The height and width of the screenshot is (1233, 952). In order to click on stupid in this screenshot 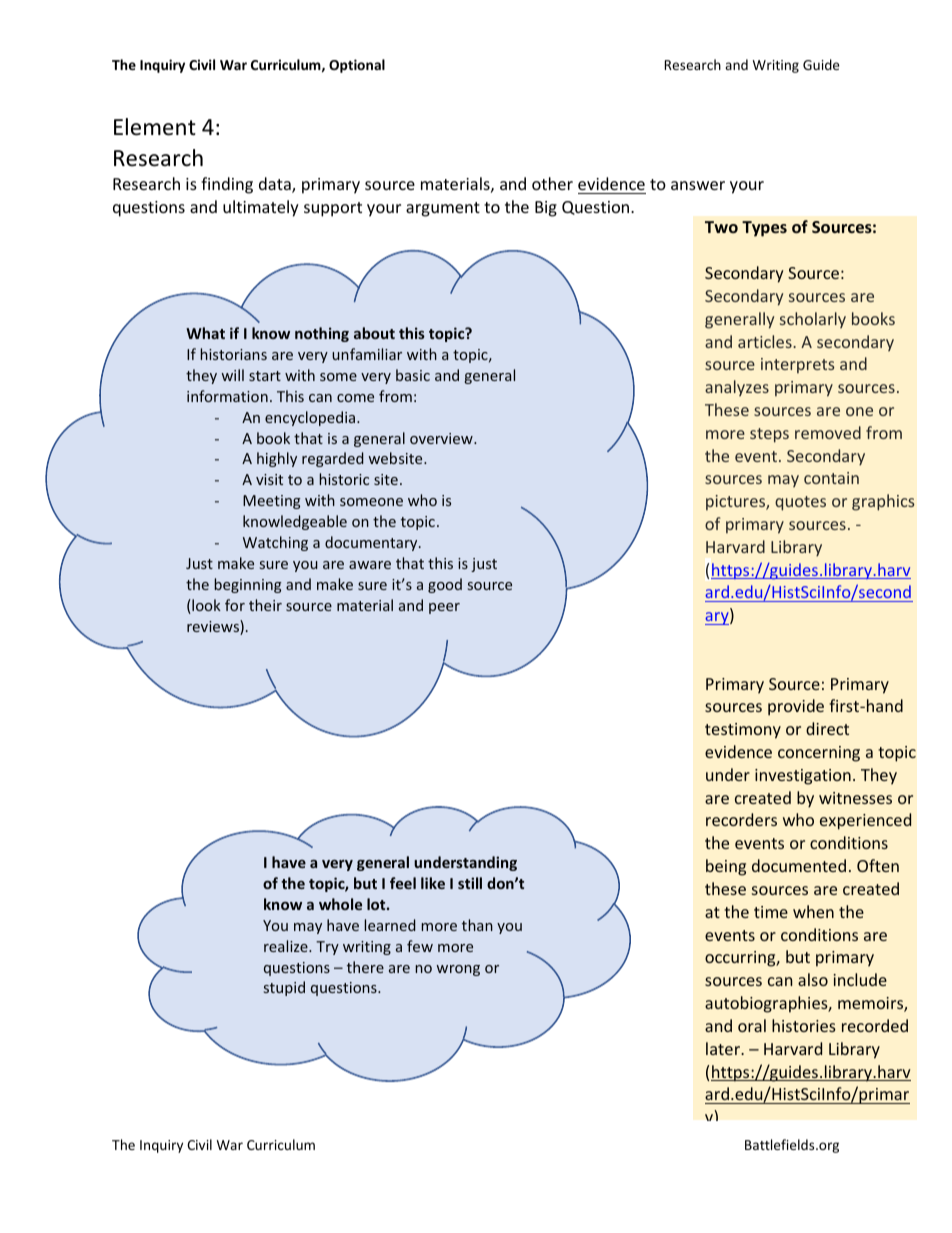, I will do `click(284, 988)`.
